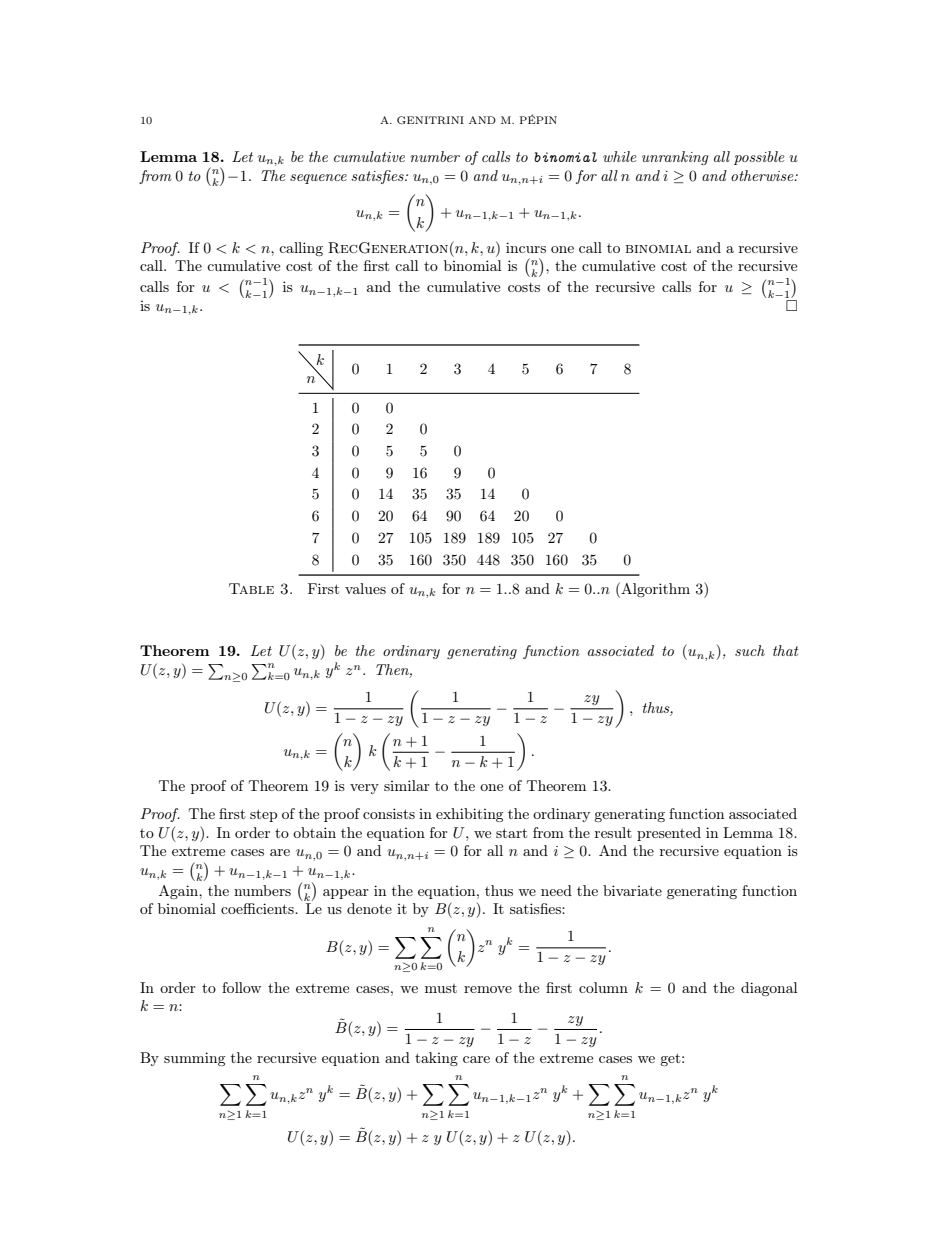 This screenshot has height=1233, width=952. I want to click on otherwise, so click(763, 175).
